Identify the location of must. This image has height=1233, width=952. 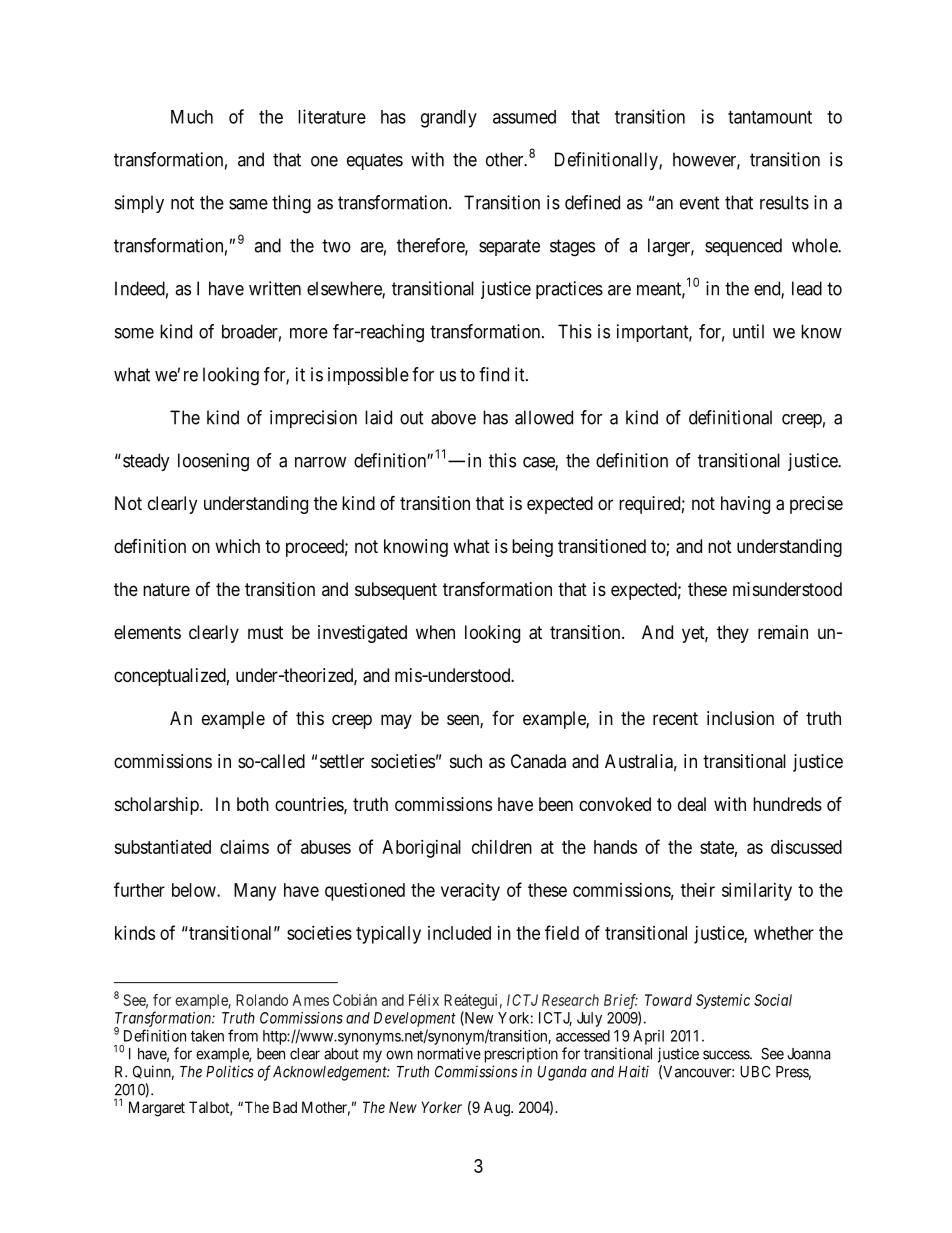
(265, 632).
